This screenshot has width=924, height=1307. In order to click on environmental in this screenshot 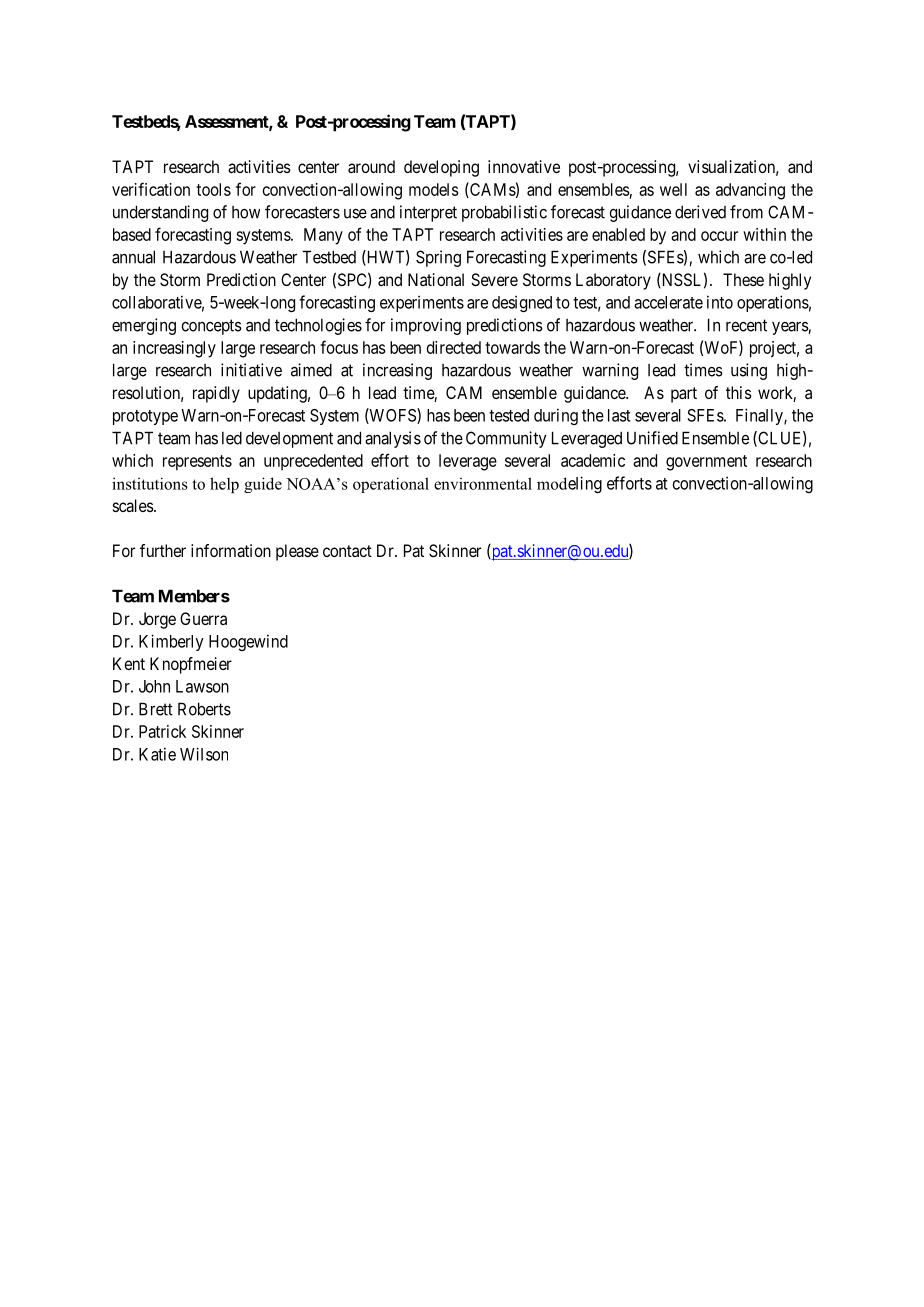, I will do `click(483, 483)`.
